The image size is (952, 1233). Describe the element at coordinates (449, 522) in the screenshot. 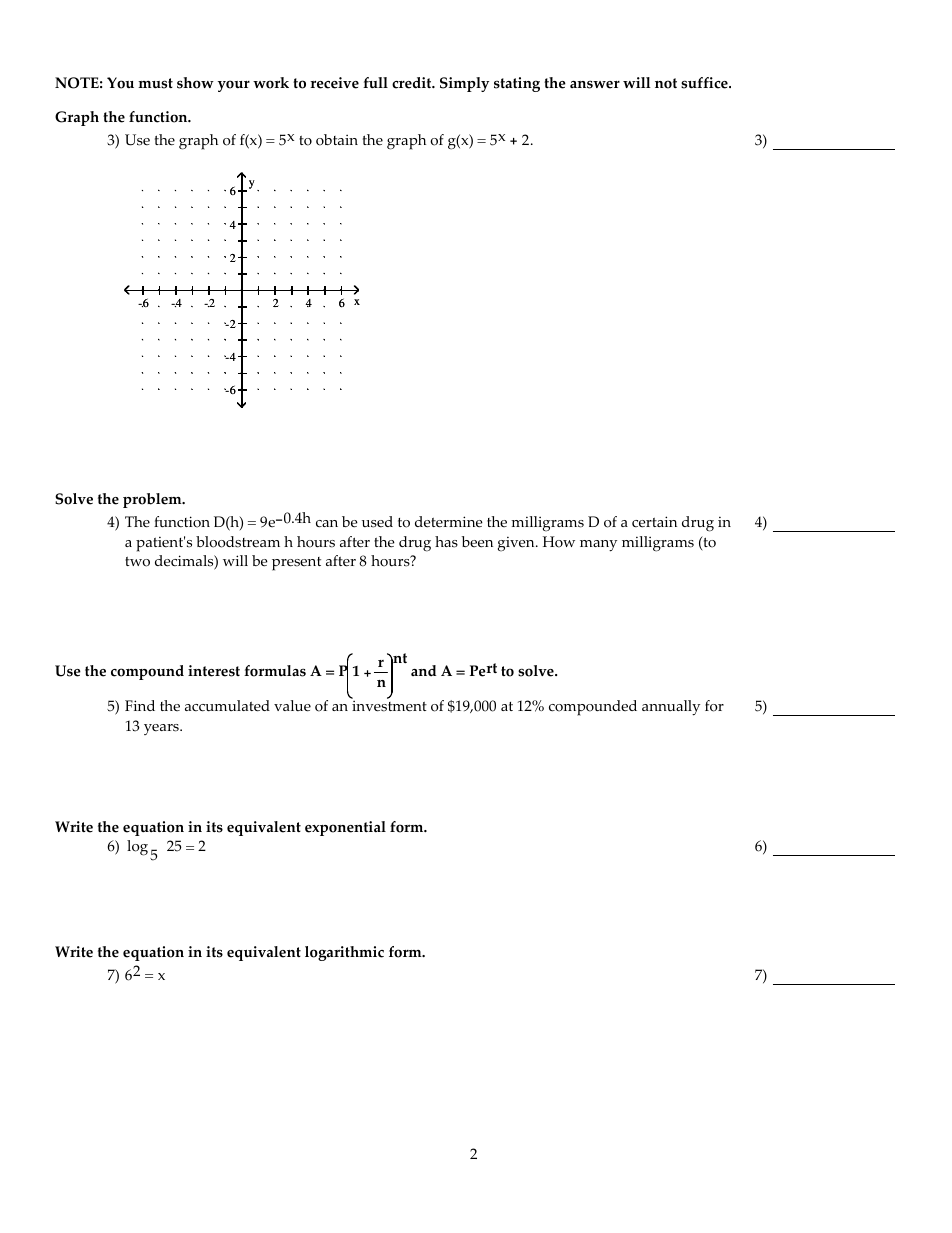

I see `determine` at that location.
